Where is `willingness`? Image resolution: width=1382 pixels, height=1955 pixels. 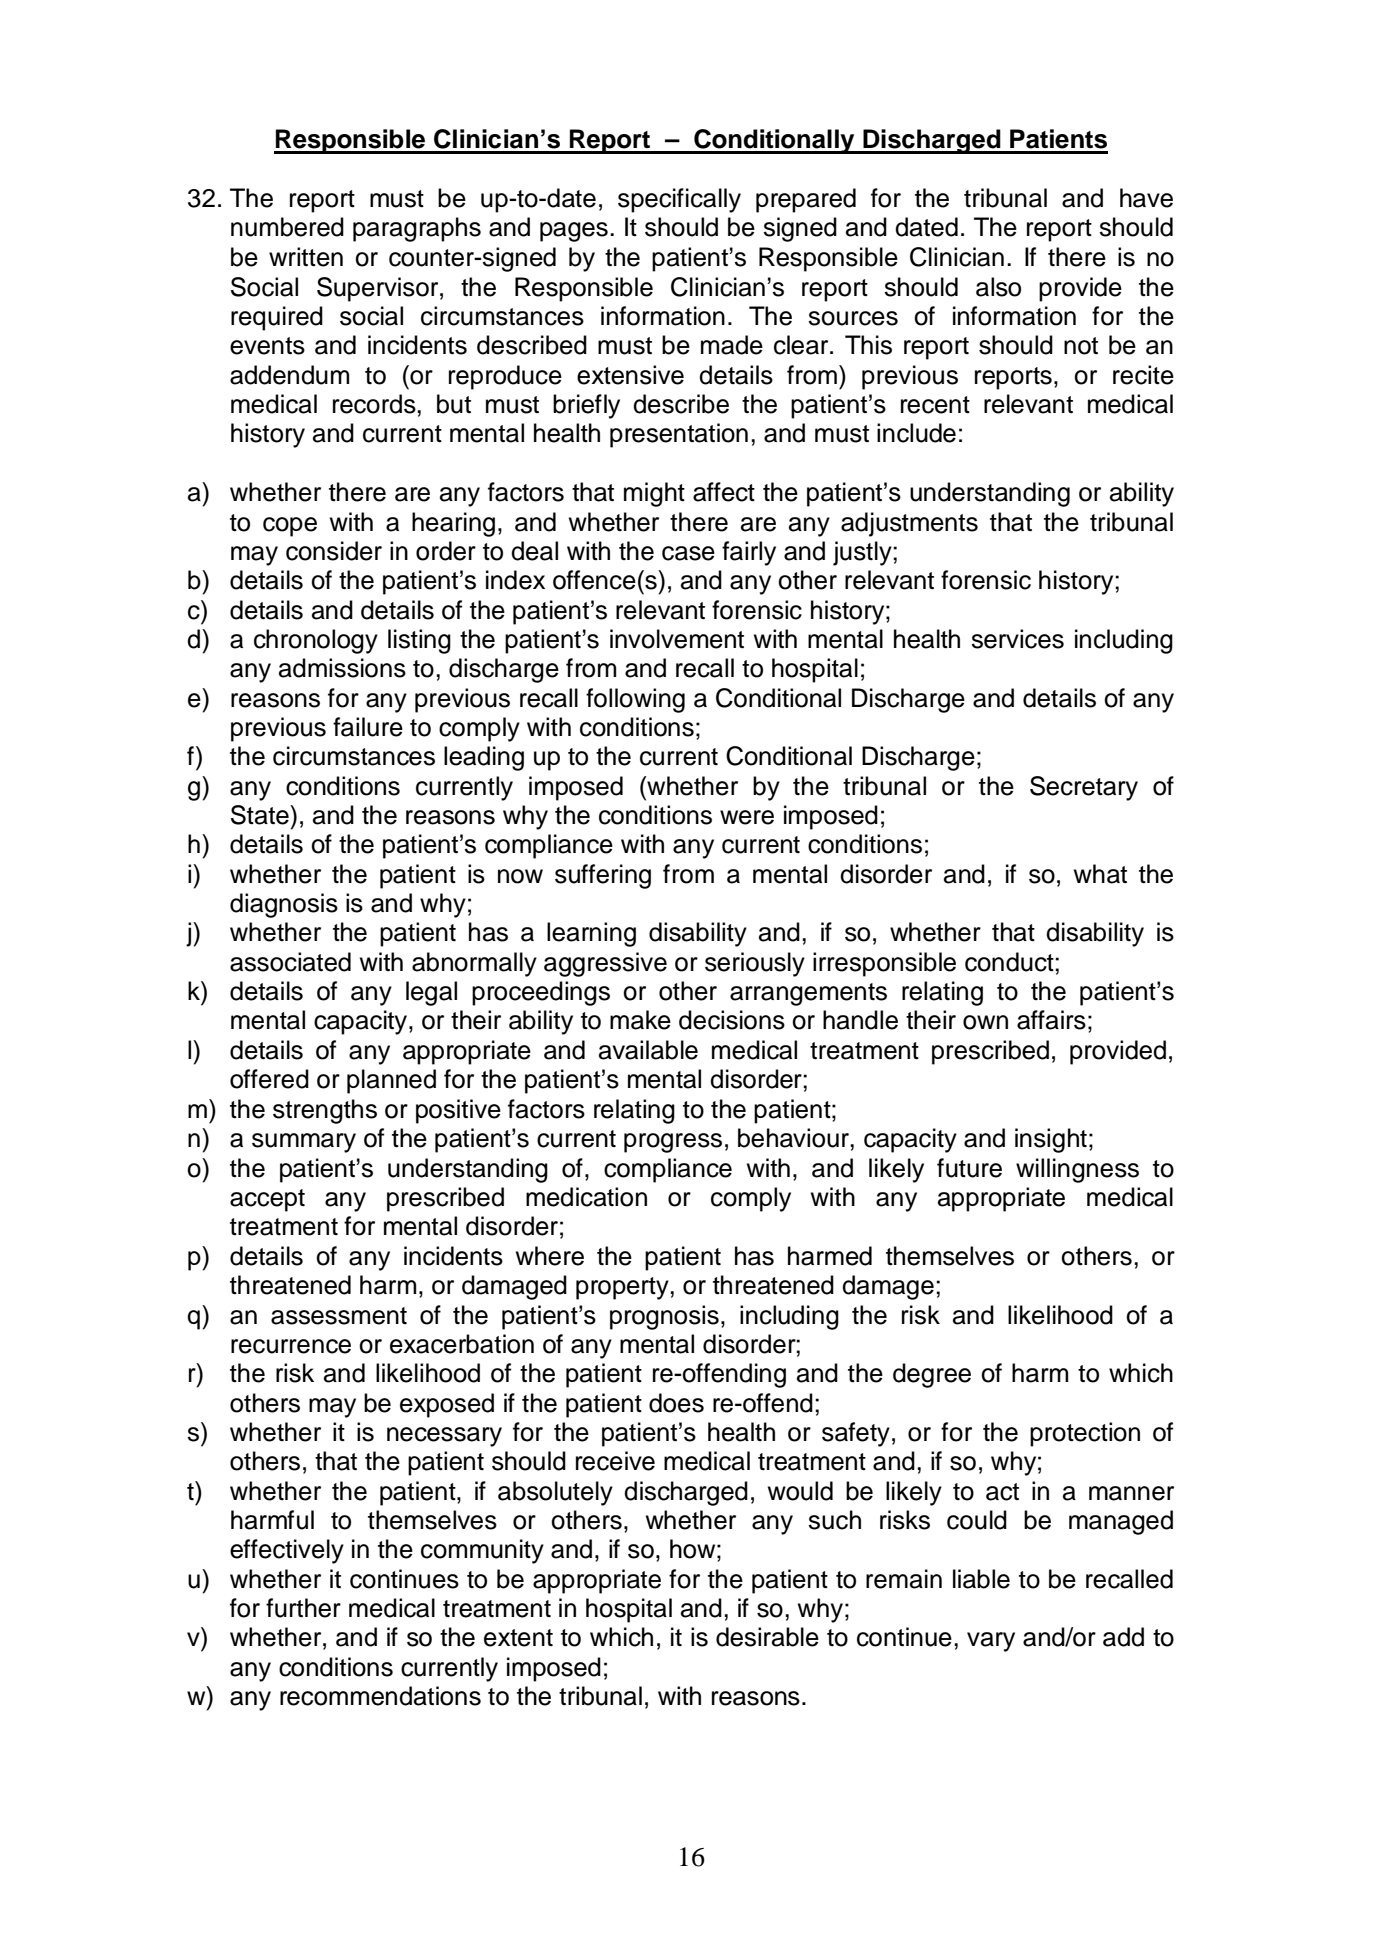 willingness is located at coordinates (1077, 1170).
